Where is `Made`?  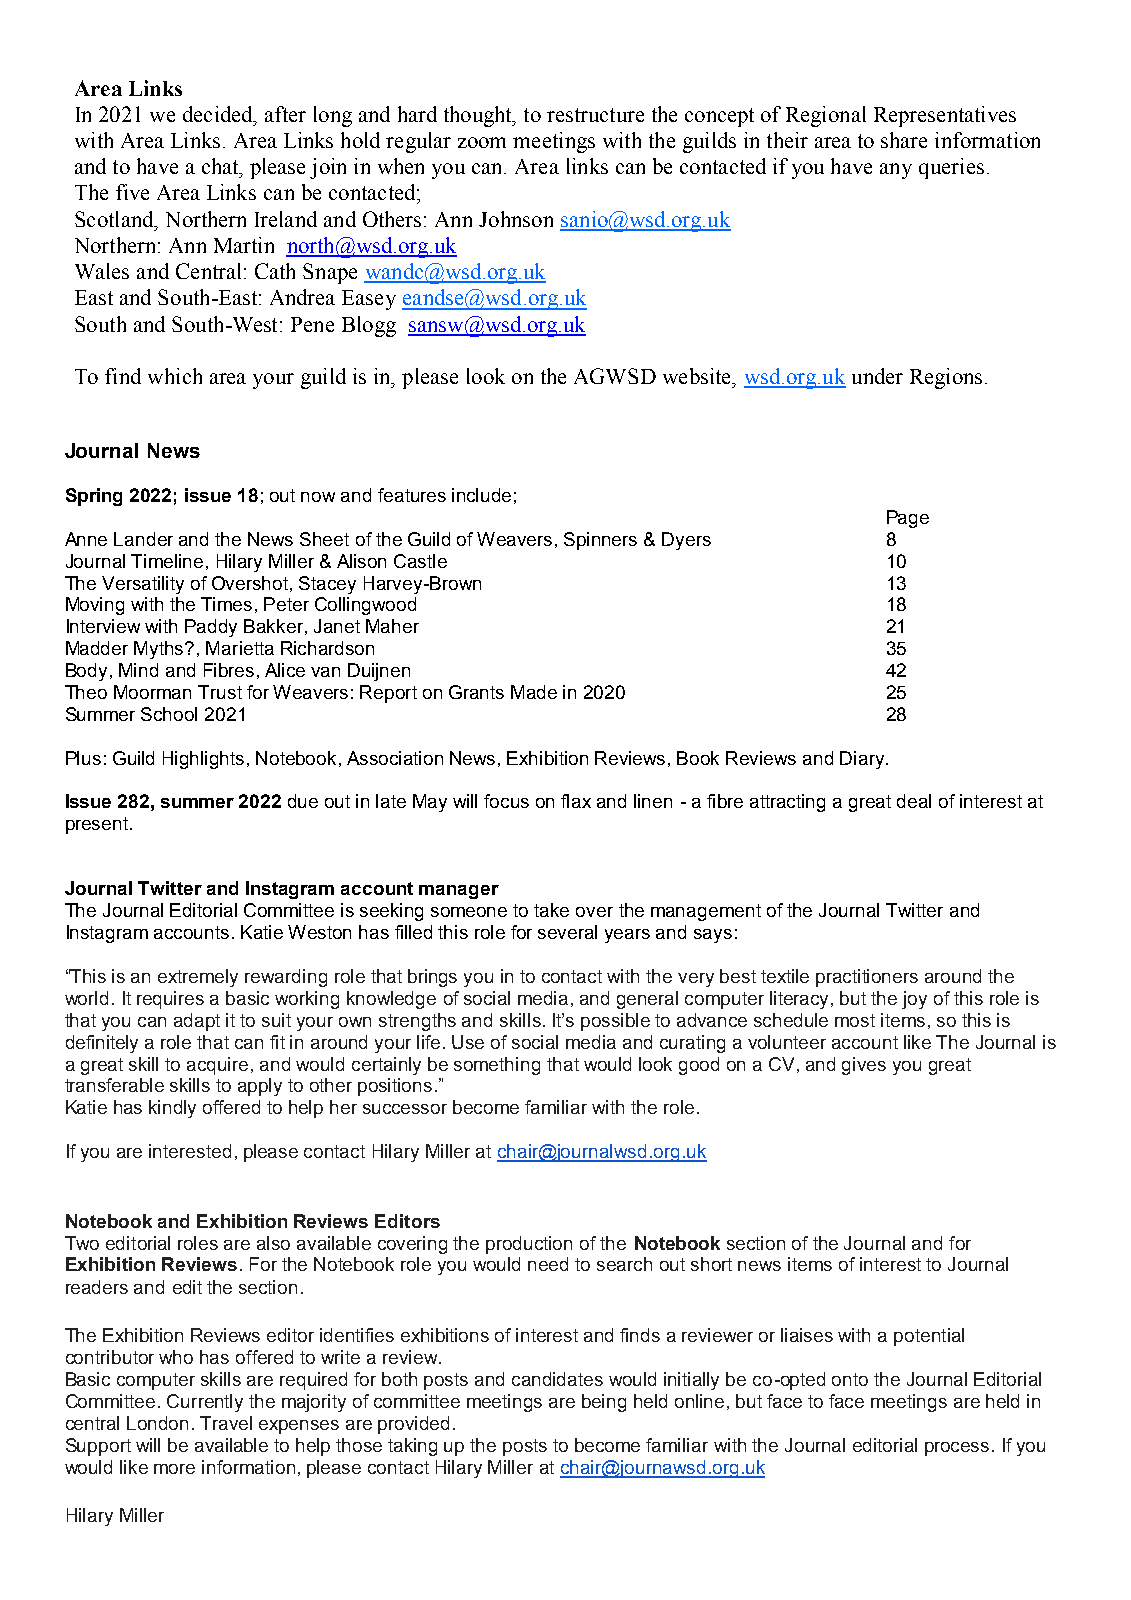 Made is located at coordinates (534, 692).
